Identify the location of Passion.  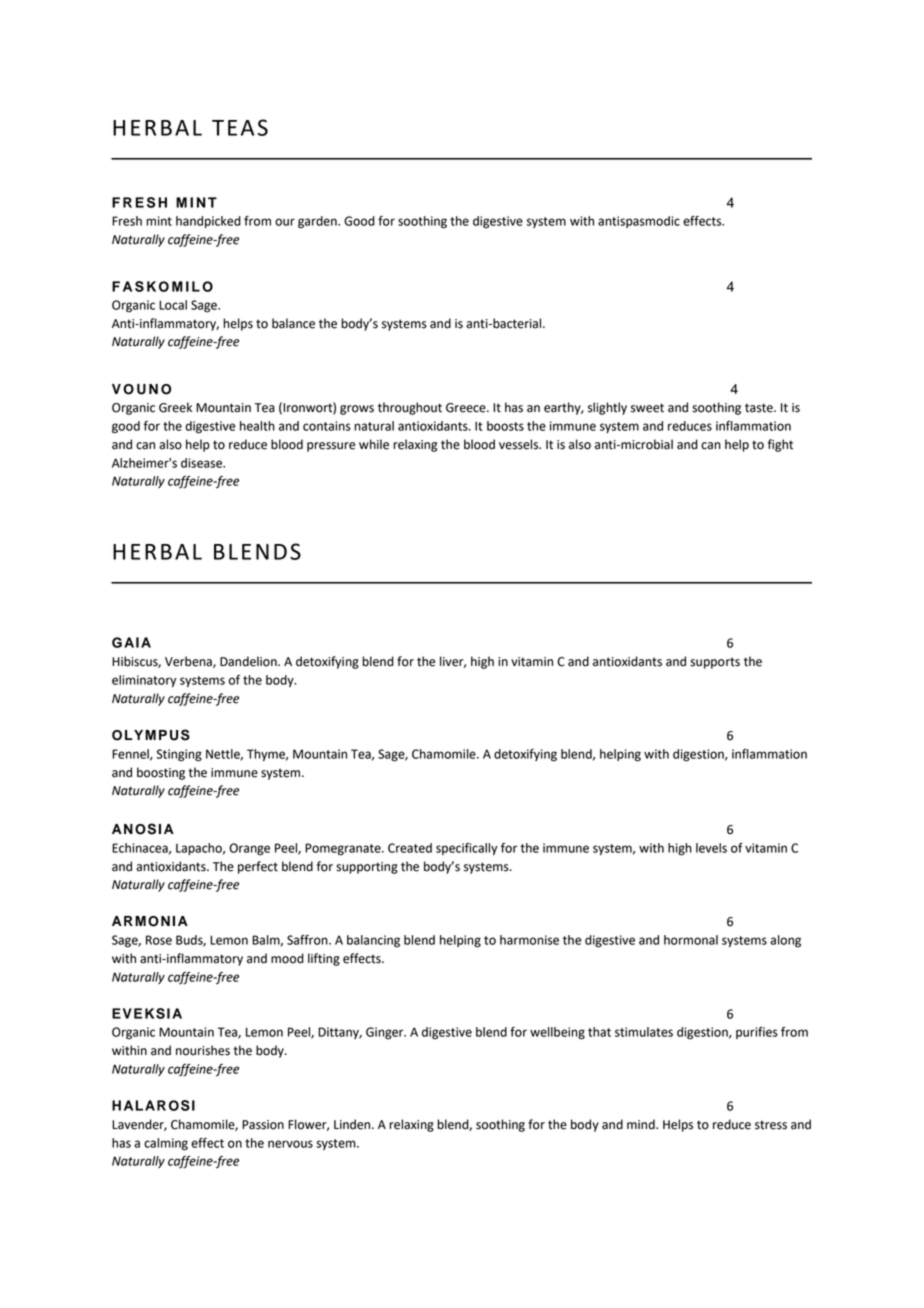
(263, 1125).
